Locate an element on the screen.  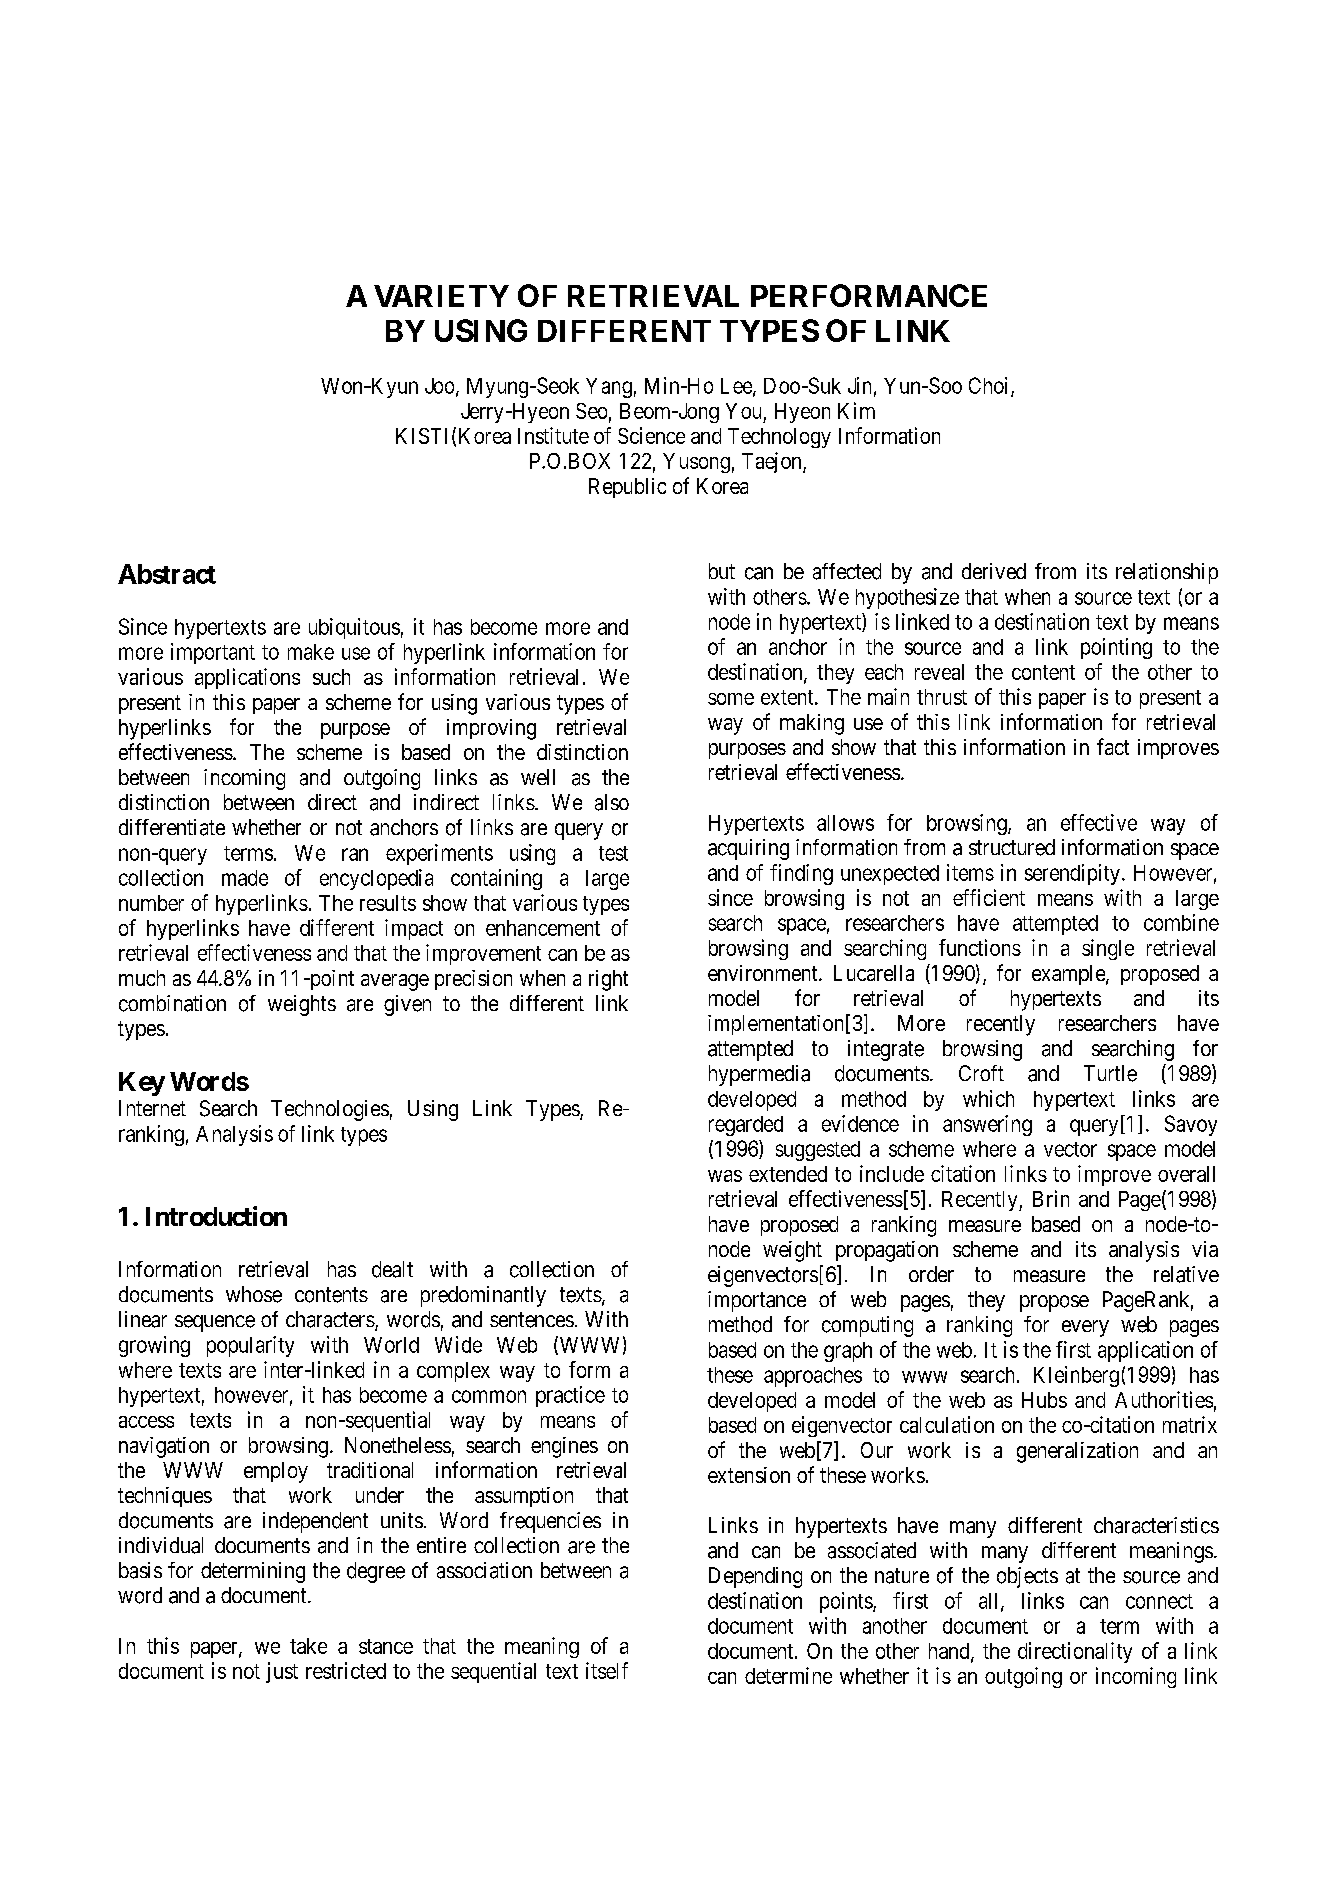
take is located at coordinates (308, 1646).
